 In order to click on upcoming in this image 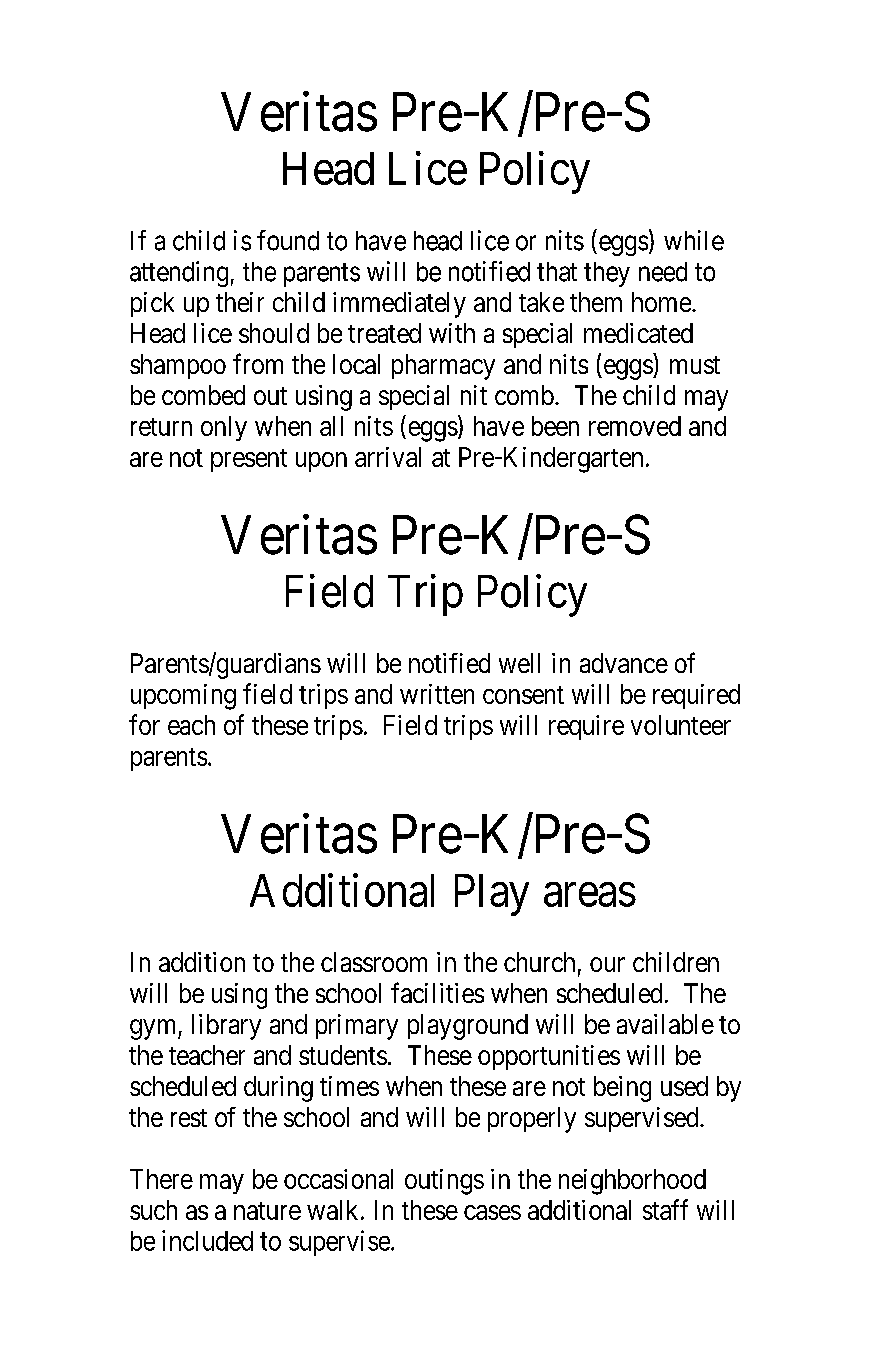, I will do `click(183, 697)`.
